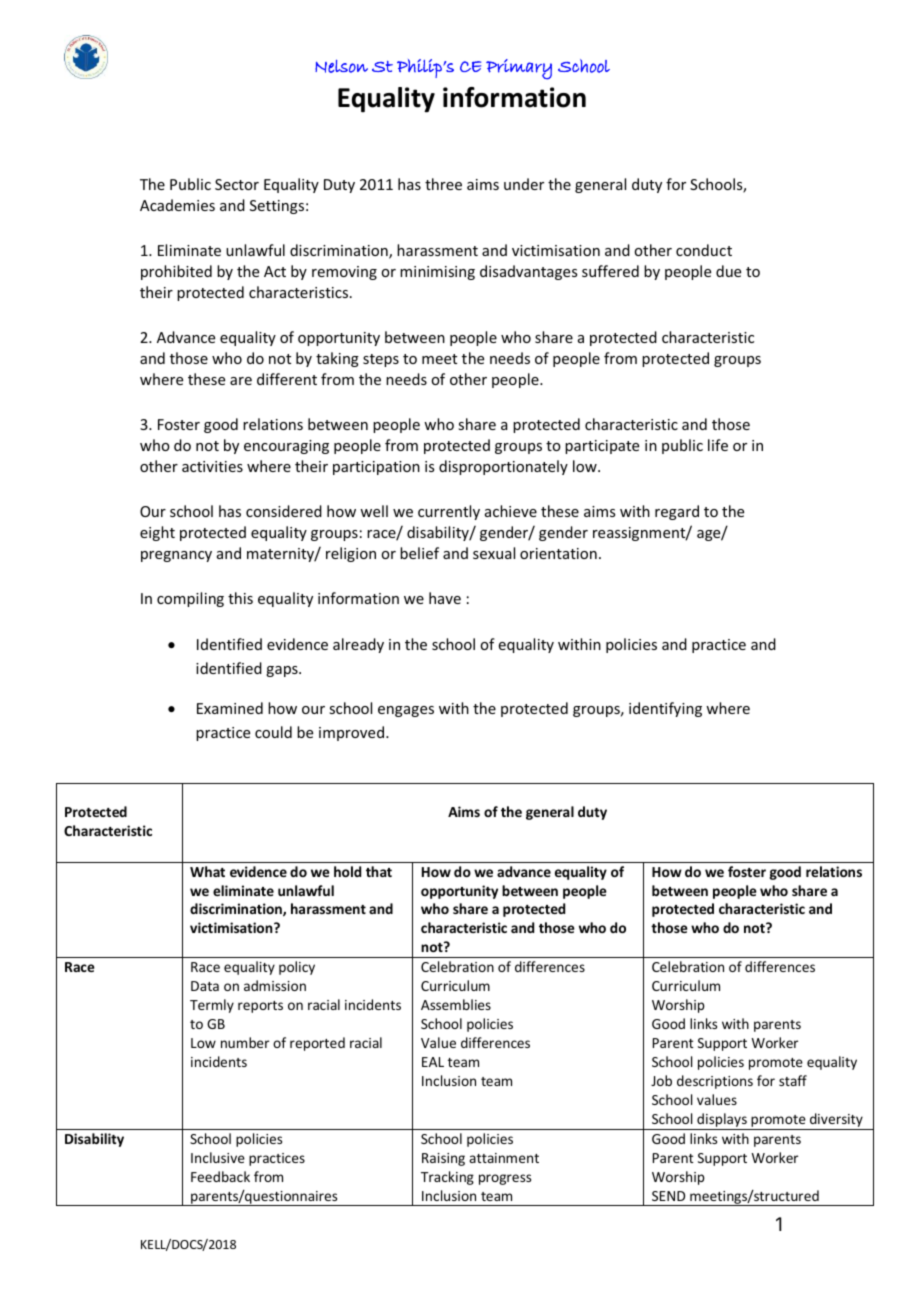 The height and width of the image is (1308, 924). What do you see at coordinates (704, 250) in the image?
I see `conduct` at bounding box center [704, 250].
